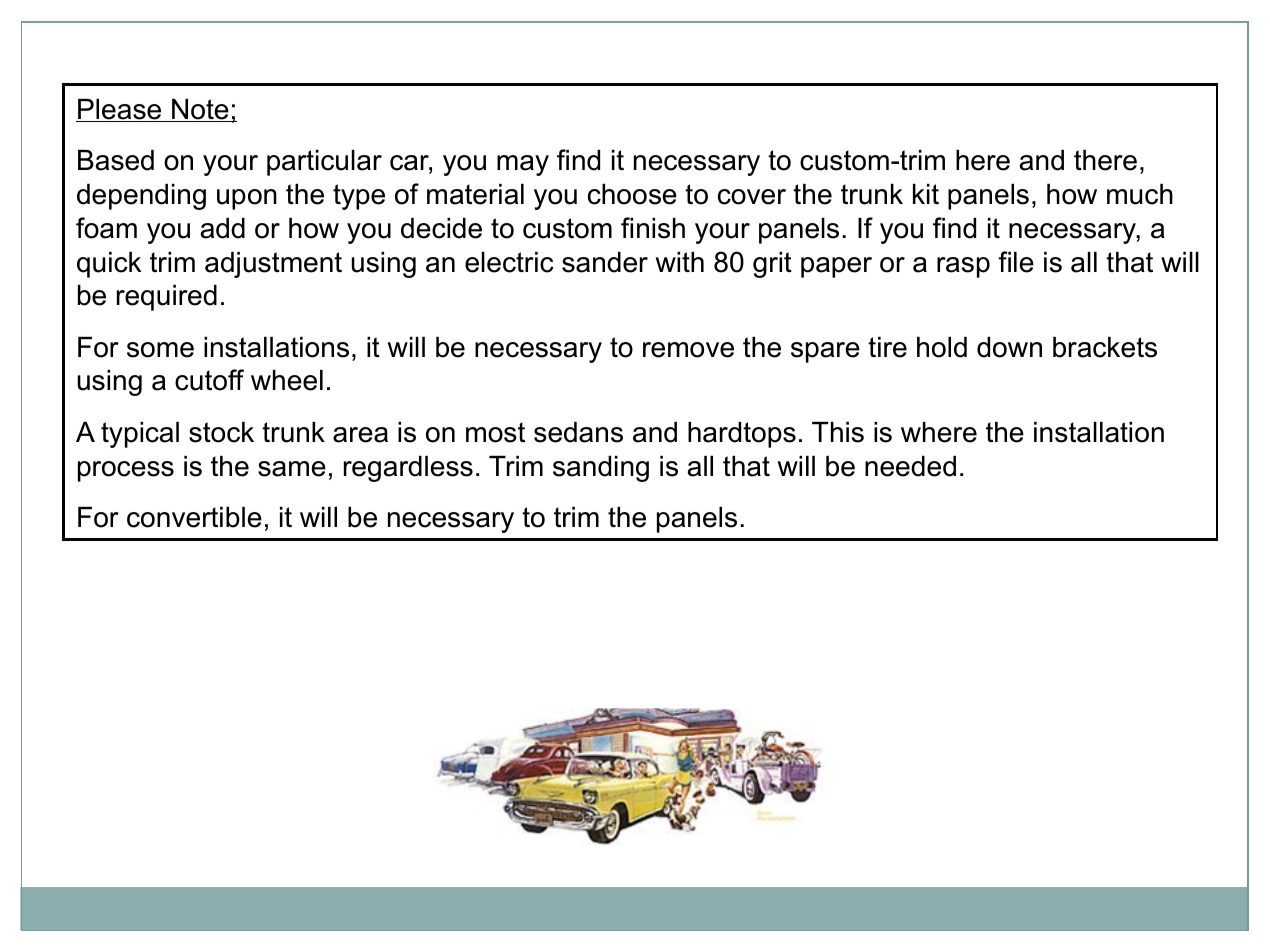 The width and height of the screenshot is (1270, 952). Describe the element at coordinates (605, 262) in the screenshot. I see `sander` at that location.
